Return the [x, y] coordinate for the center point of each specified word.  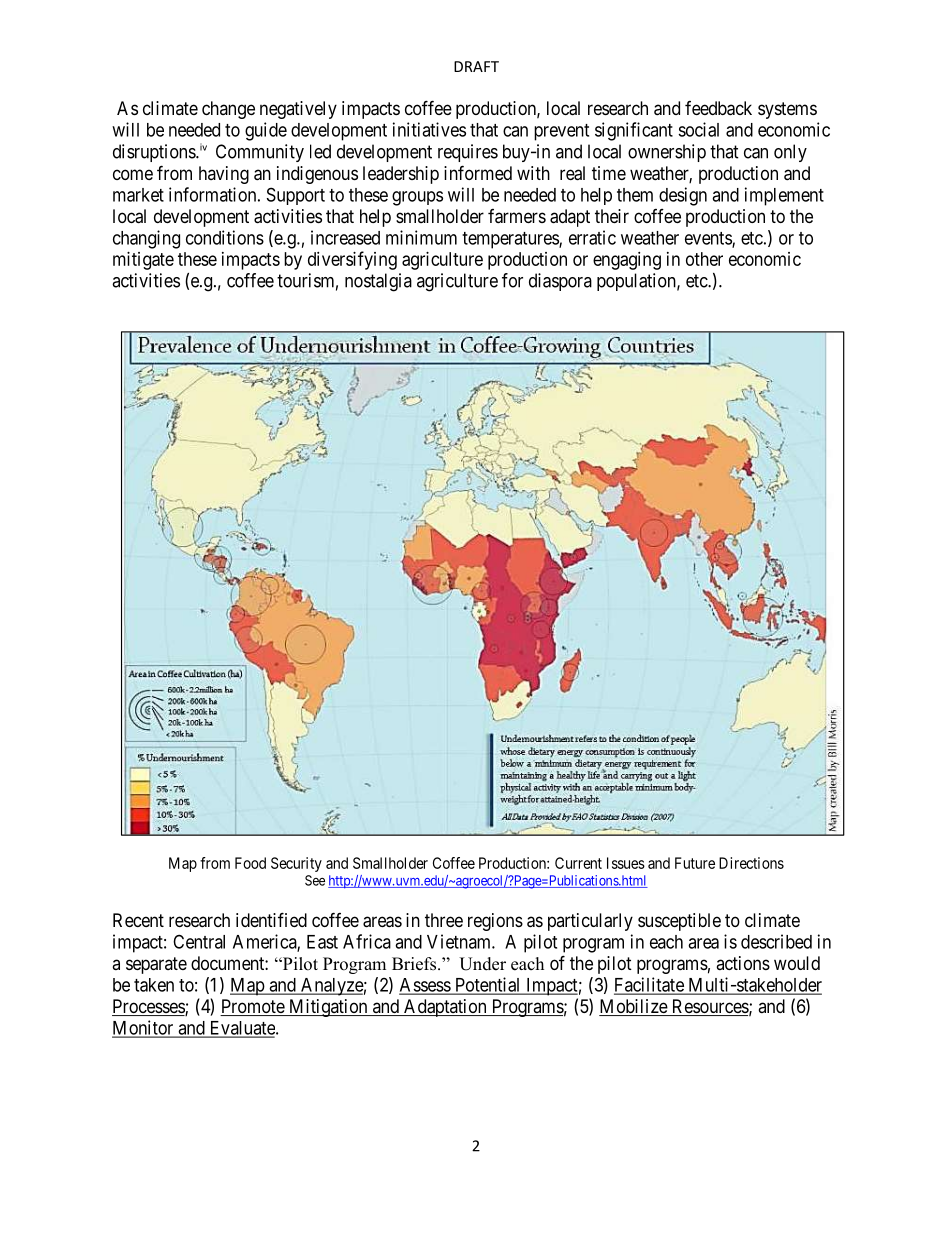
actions [743, 963]
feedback [718, 108]
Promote [253, 1007]
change [228, 110]
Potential [487, 985]
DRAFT [476, 66]
